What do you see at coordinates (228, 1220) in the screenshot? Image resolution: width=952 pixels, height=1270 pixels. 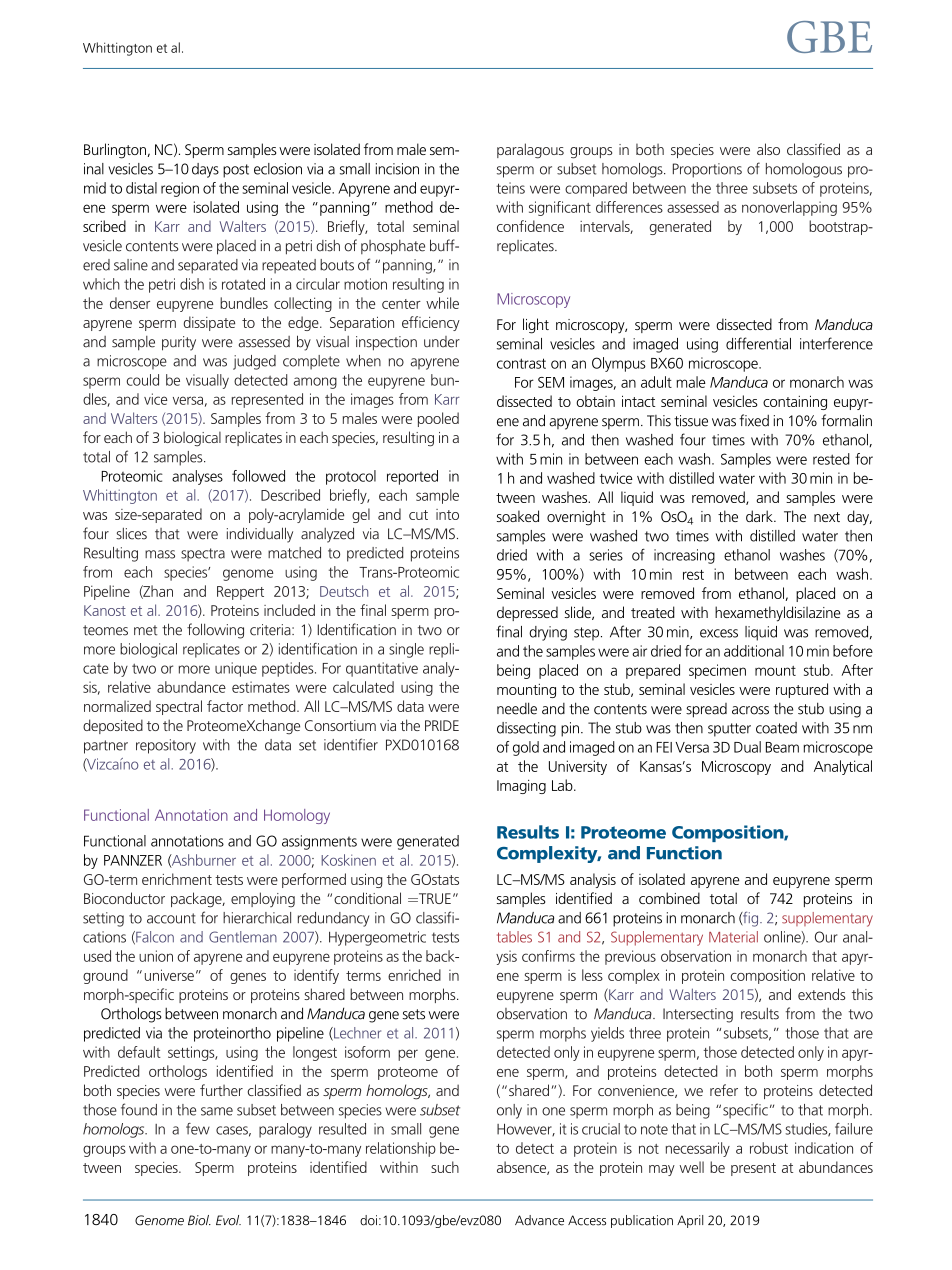 I see `Evol` at bounding box center [228, 1220].
